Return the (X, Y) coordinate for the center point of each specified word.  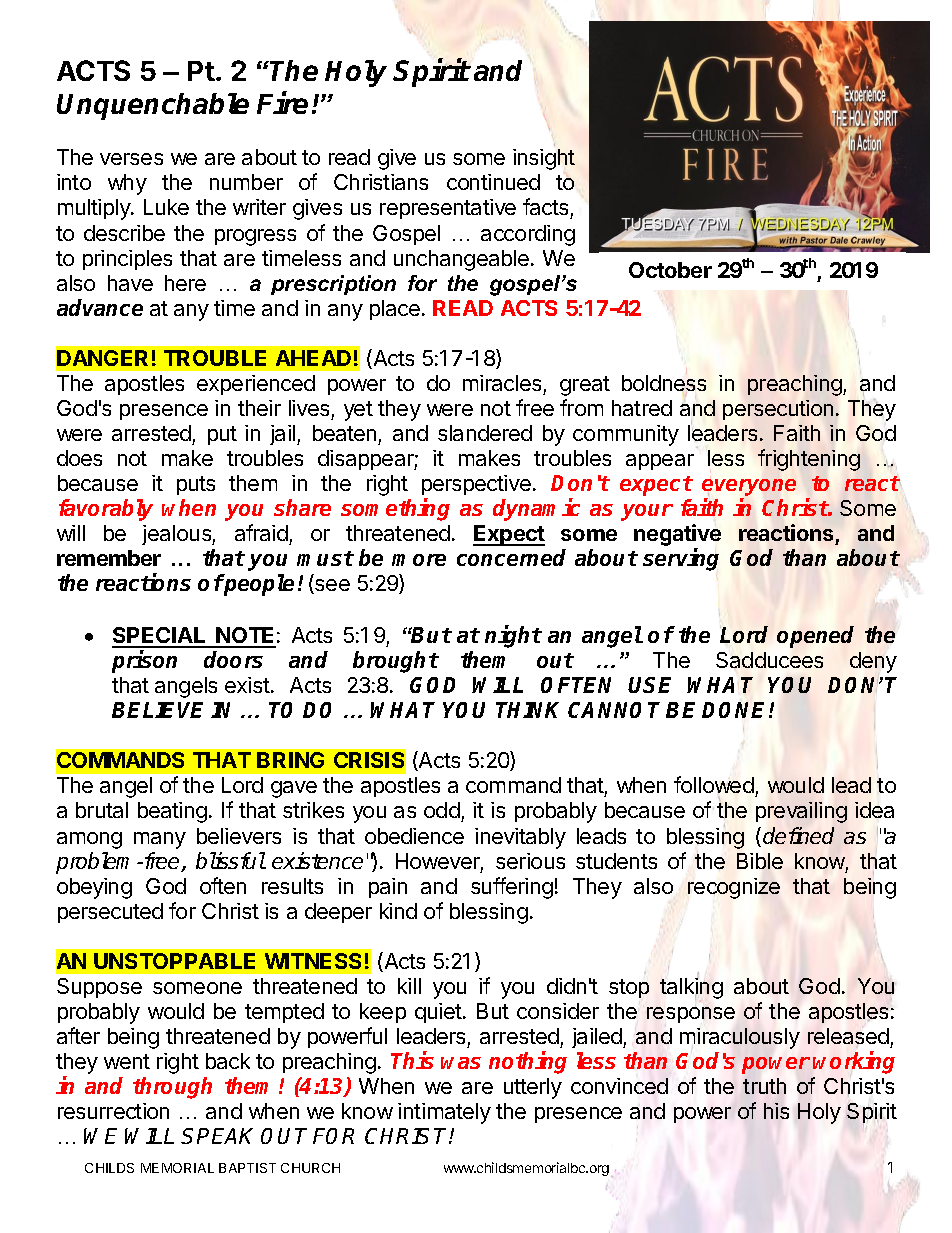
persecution (778, 410)
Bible (760, 861)
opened (815, 637)
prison (144, 661)
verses (131, 159)
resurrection (113, 1111)
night (513, 636)
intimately (444, 1113)
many (160, 840)
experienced (256, 385)
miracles (502, 383)
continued (493, 182)
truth (764, 1086)
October (670, 270)
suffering (512, 888)
